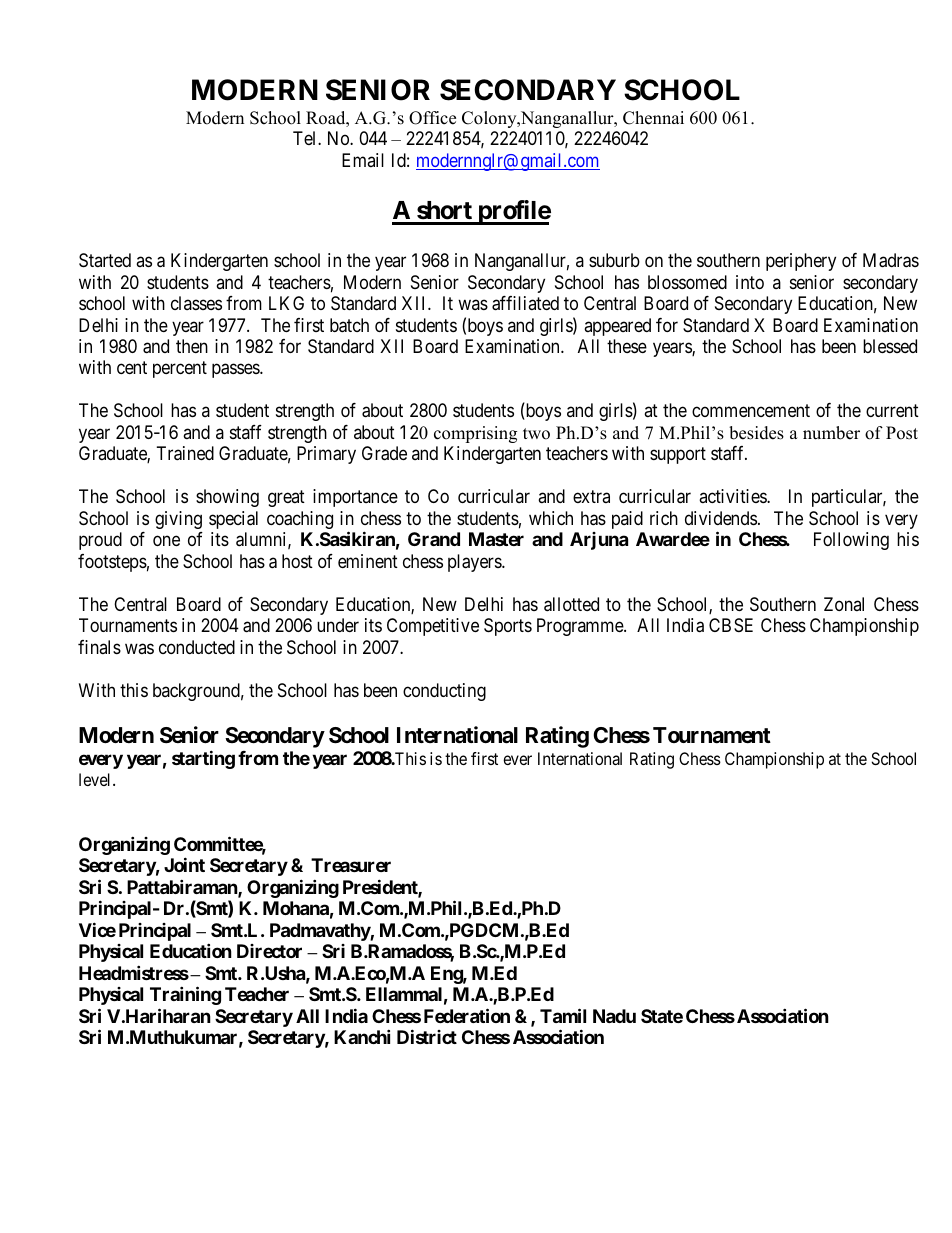  Describe the element at coordinates (653, 118) in the screenshot. I see `Chennai` at that location.
